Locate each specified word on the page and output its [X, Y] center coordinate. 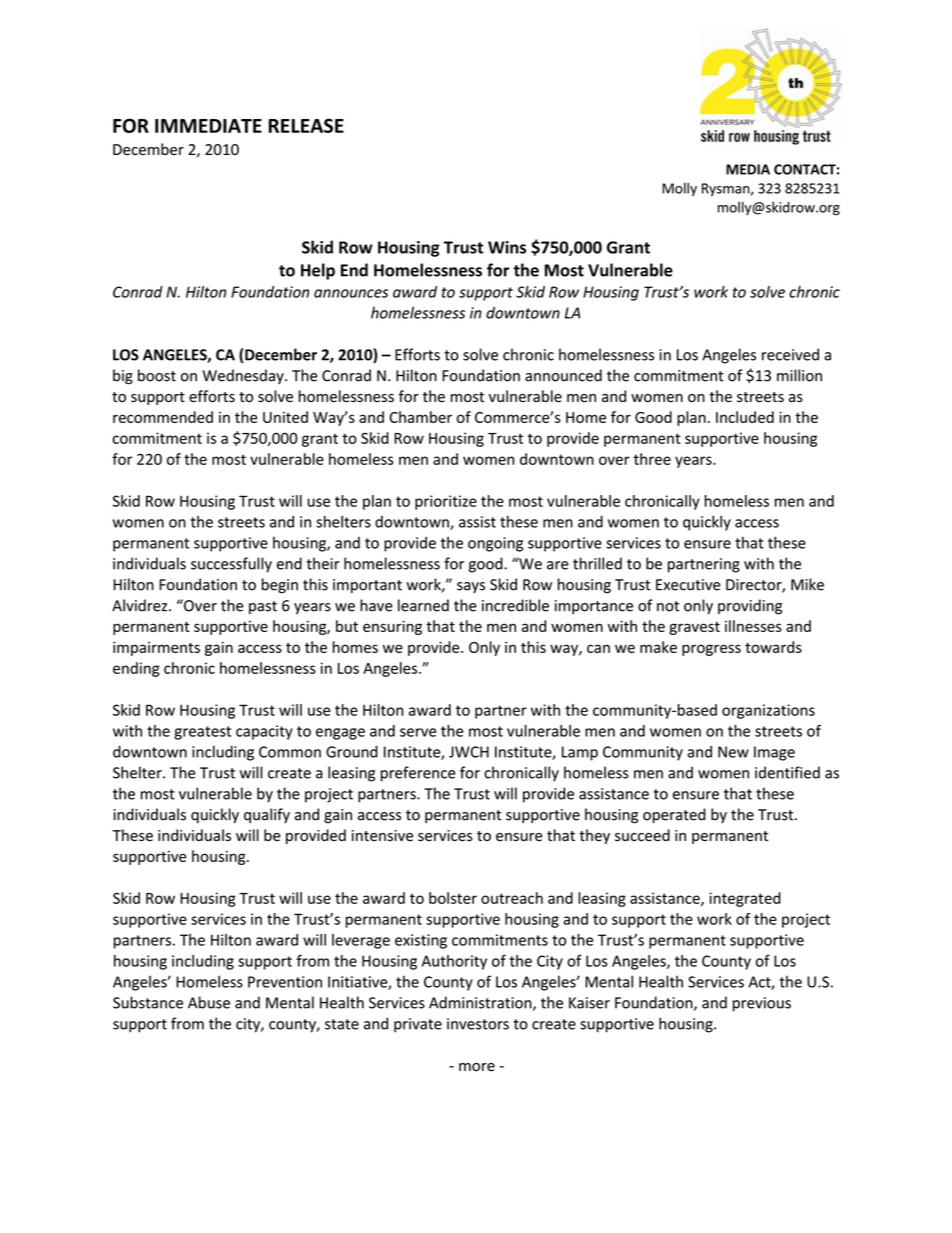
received [790, 354]
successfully [231, 565]
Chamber [420, 417]
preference [418, 774]
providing [750, 607]
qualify [267, 815]
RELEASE [306, 125]
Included [745, 417]
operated [674, 815]
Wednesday [244, 376]
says [471, 587]
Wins [507, 247]
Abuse [209, 1002]
